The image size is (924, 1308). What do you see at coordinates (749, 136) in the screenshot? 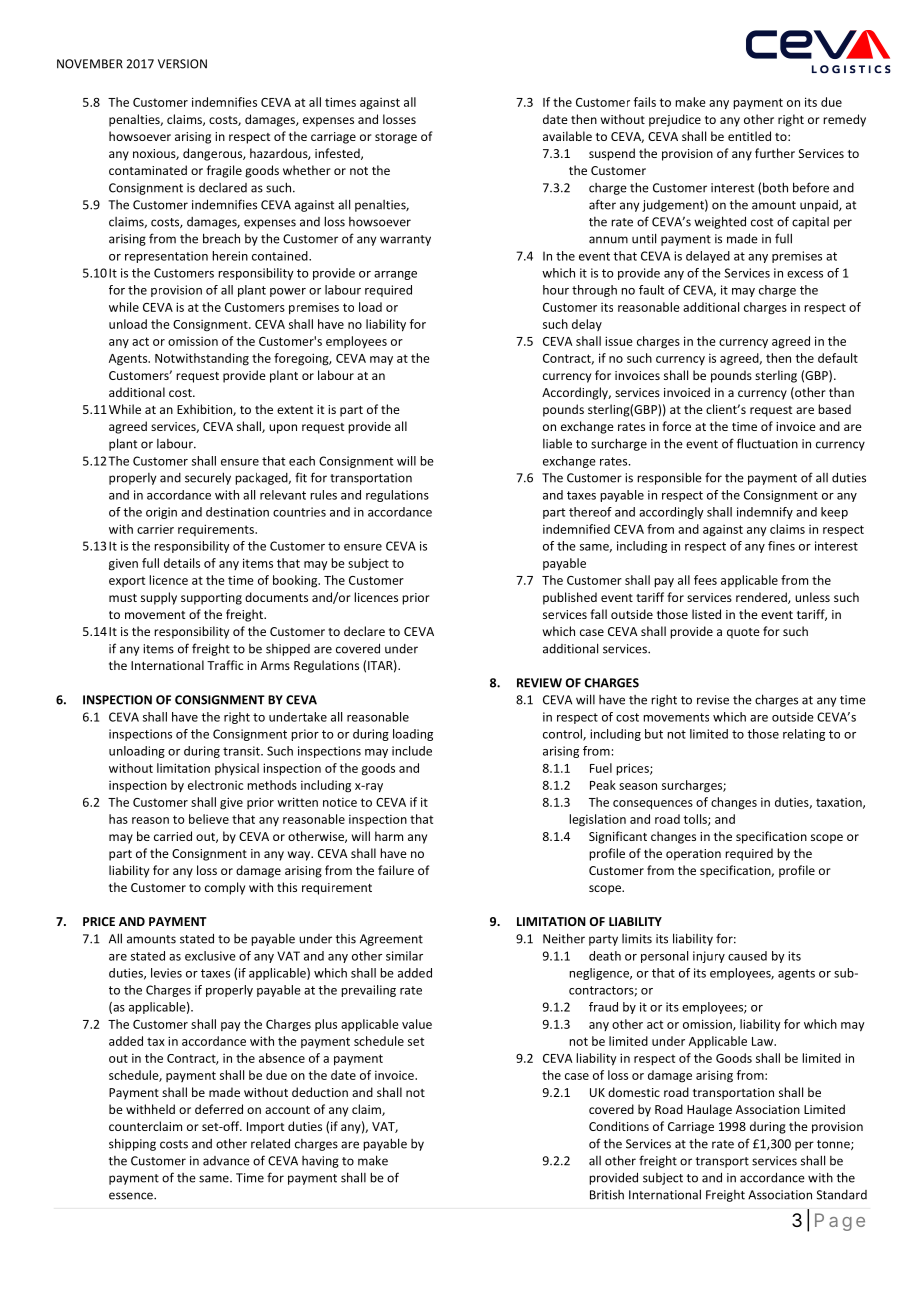
I see `entitled` at bounding box center [749, 136].
